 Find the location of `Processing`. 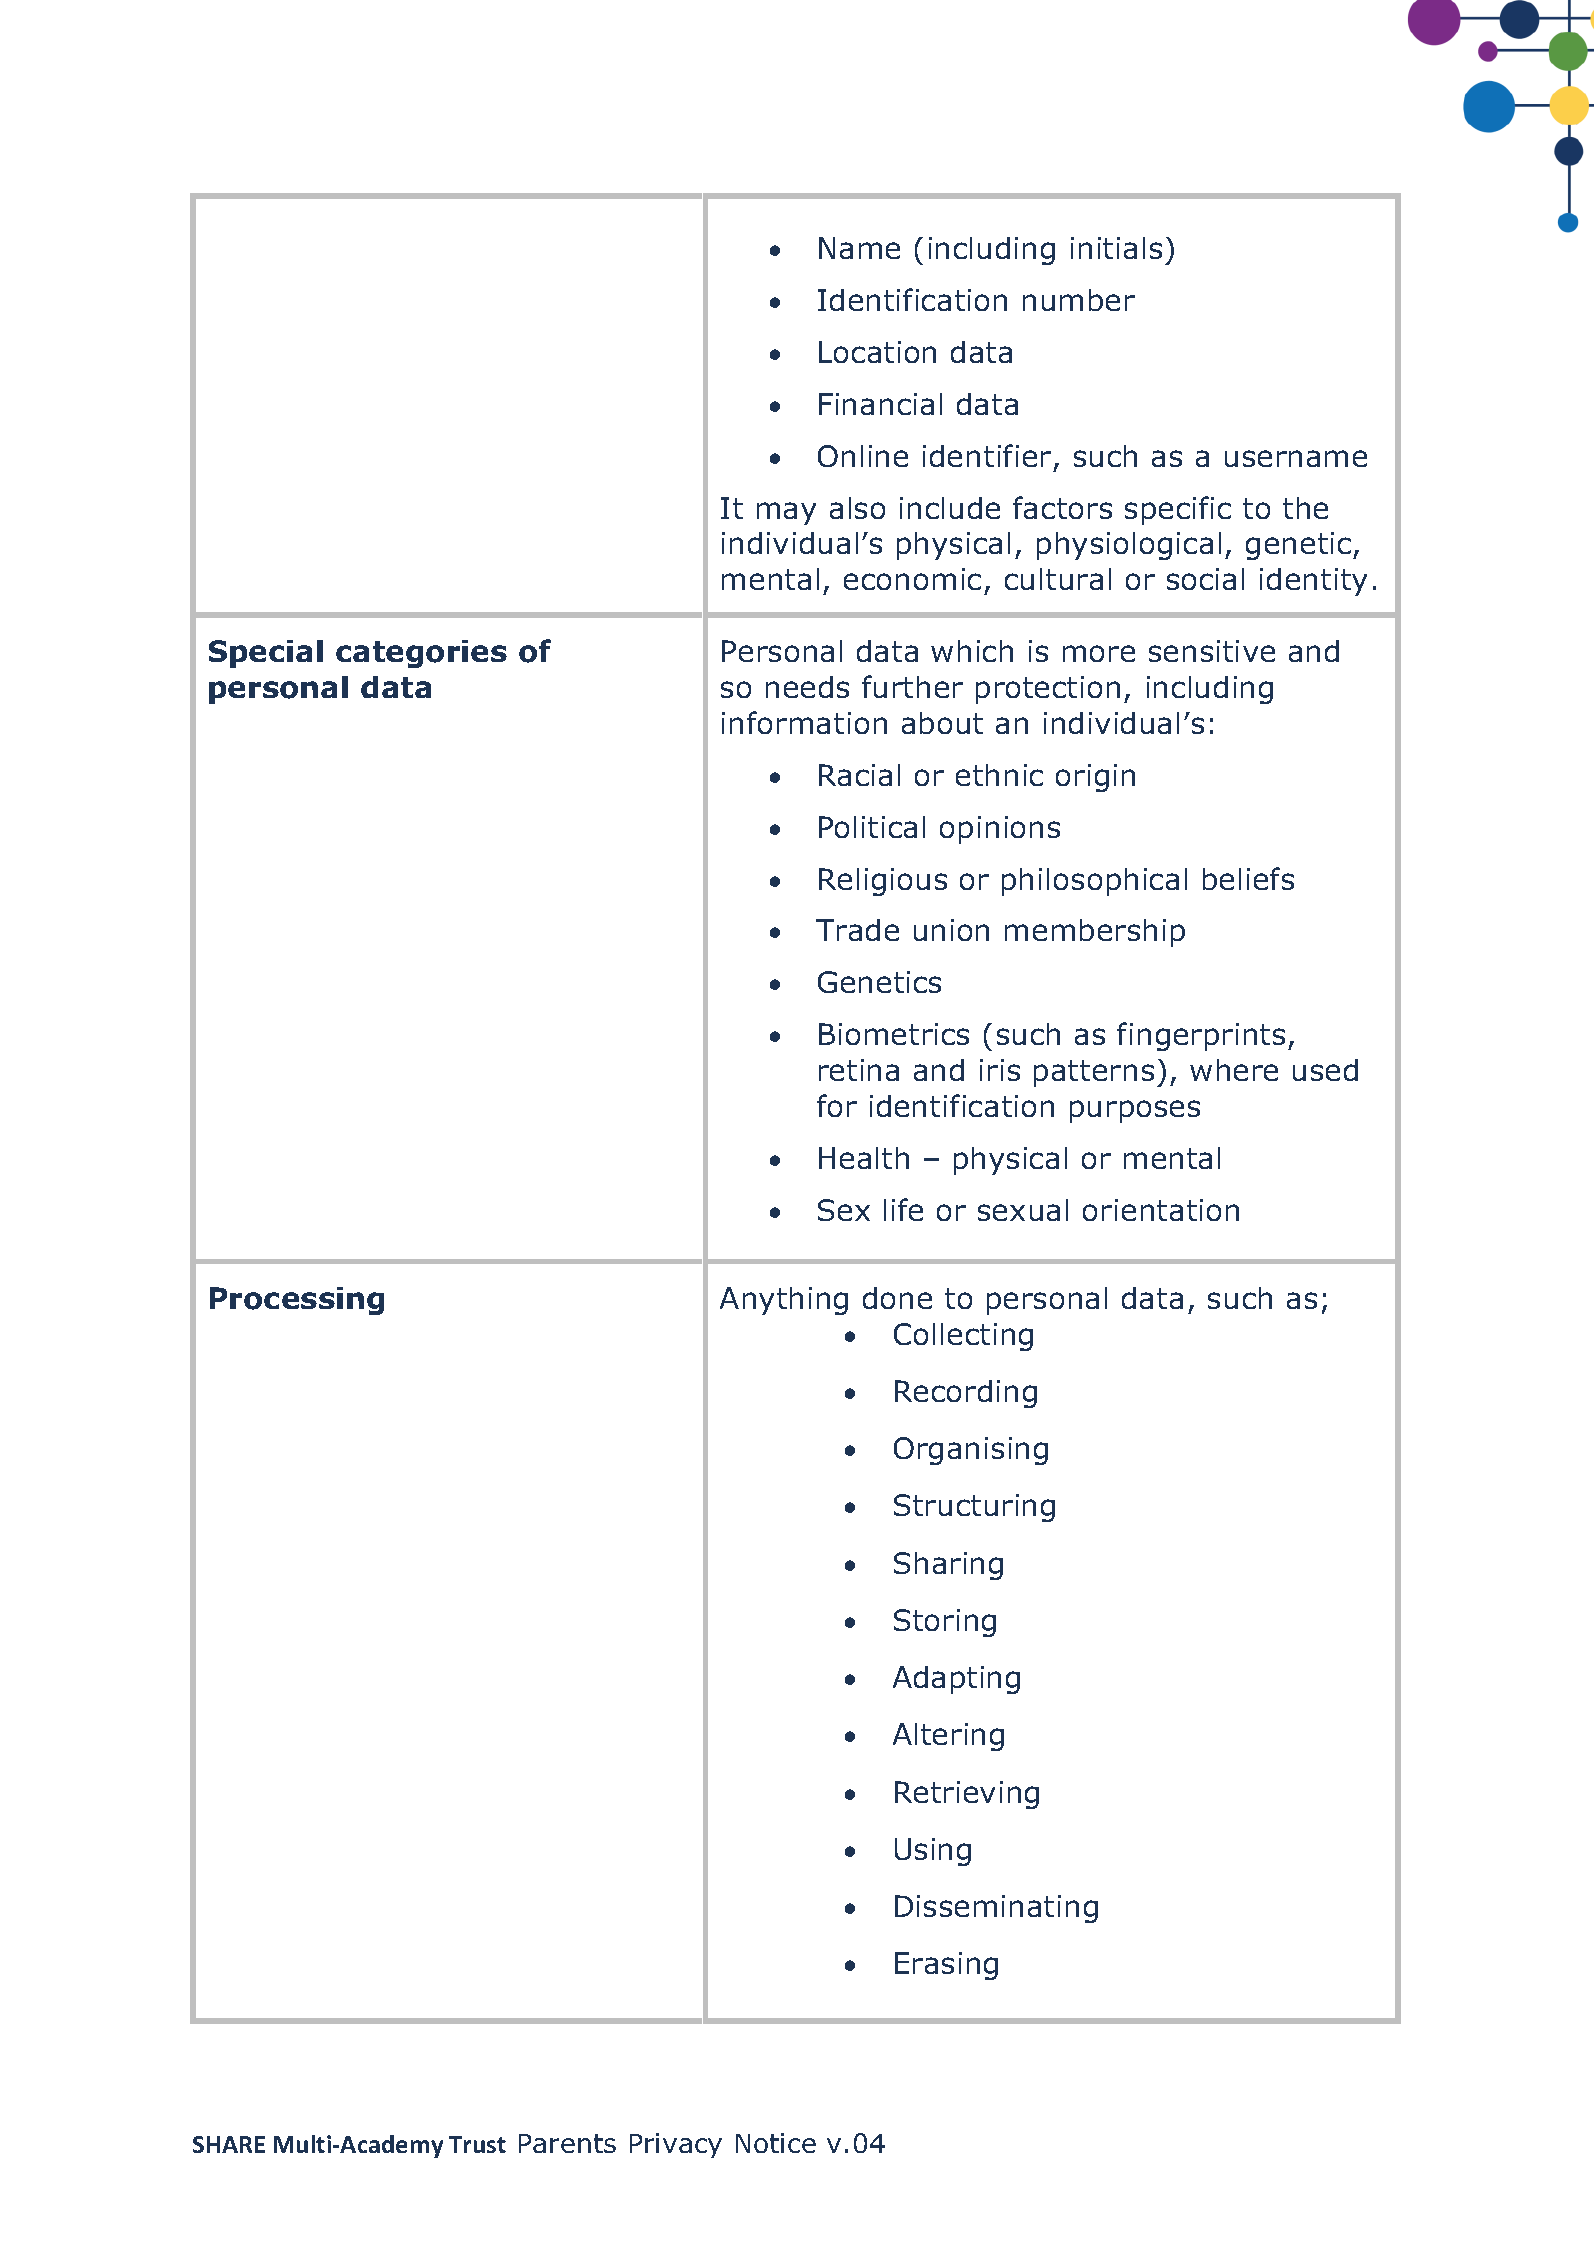

Processing is located at coordinates (297, 1301).
